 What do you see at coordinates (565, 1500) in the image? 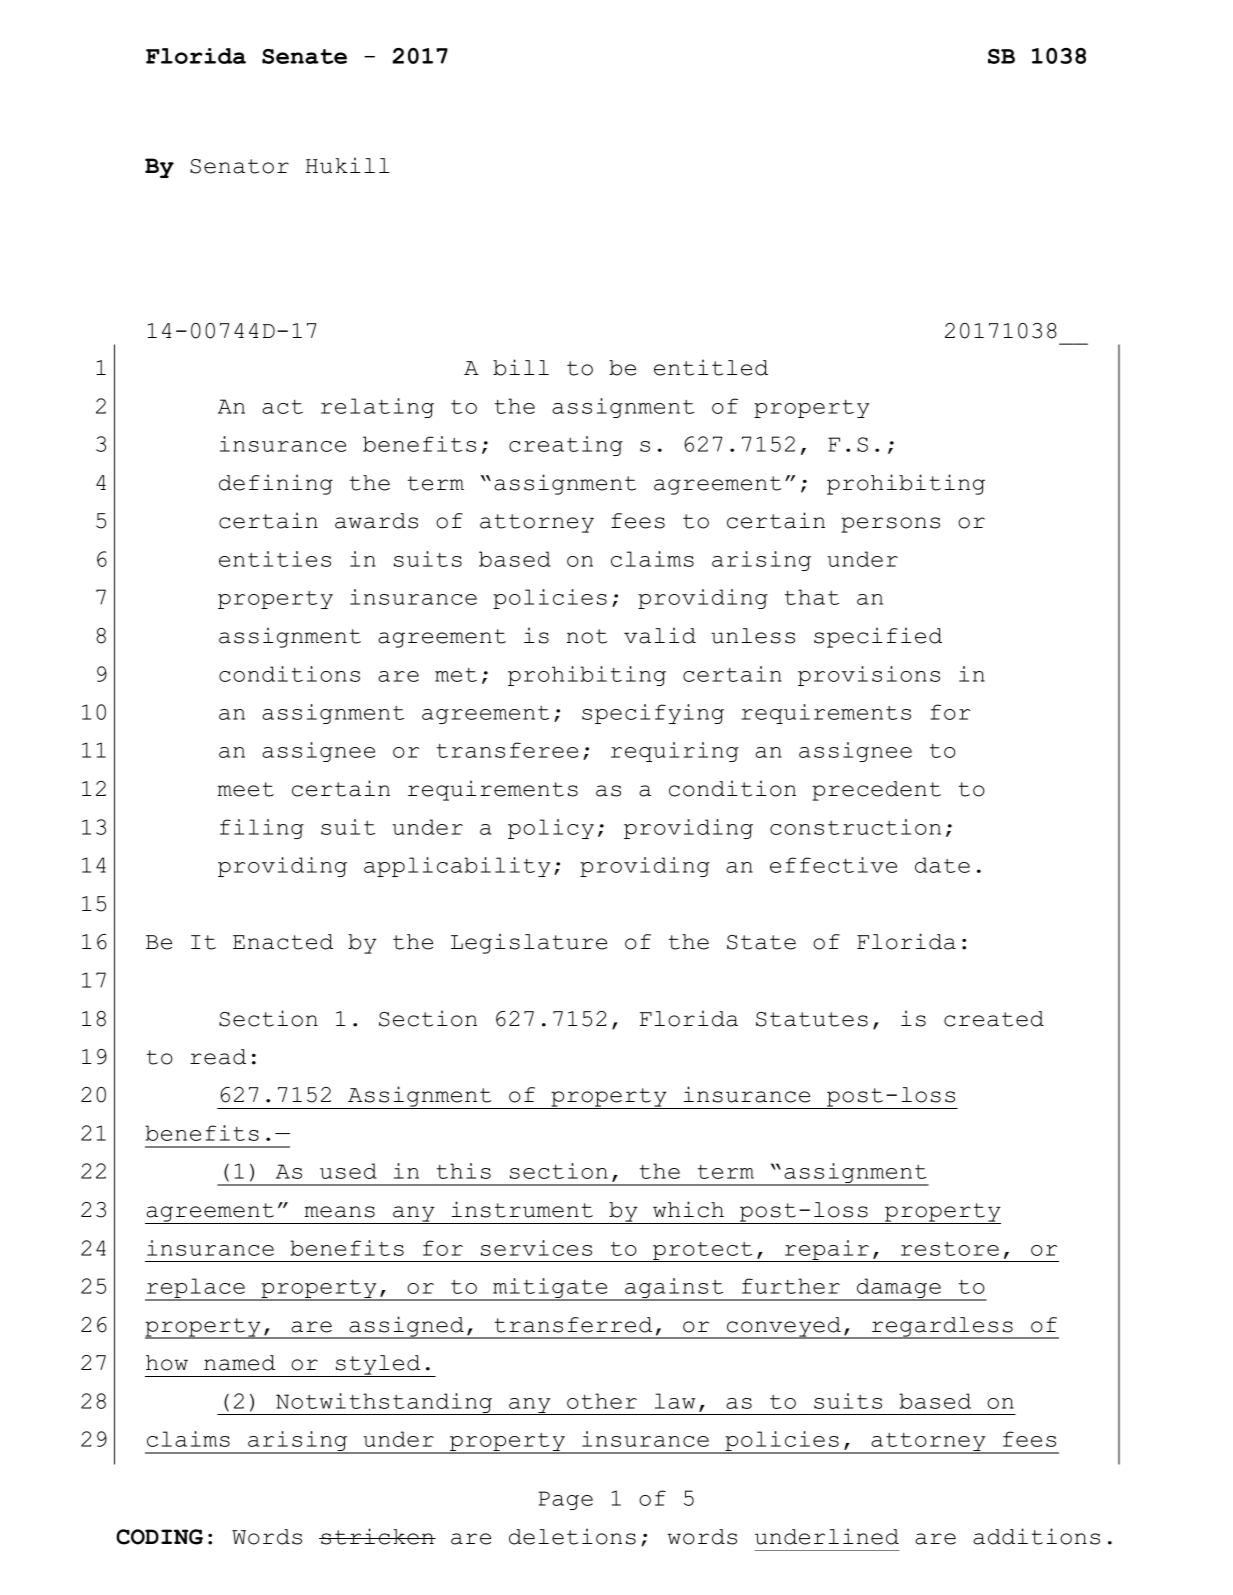
I see `Page` at bounding box center [565, 1500].
